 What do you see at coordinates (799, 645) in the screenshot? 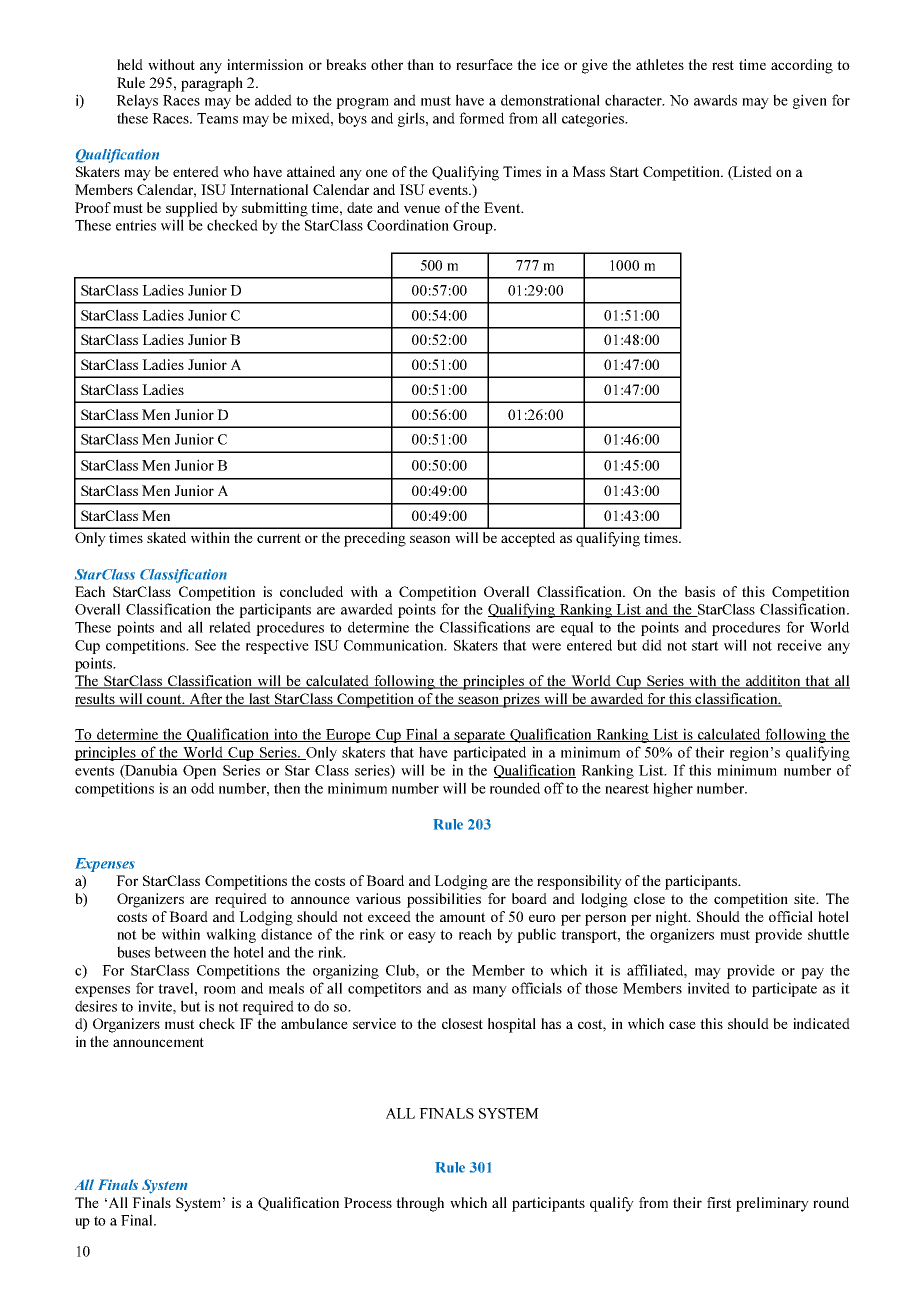
I see `receive` at bounding box center [799, 645].
